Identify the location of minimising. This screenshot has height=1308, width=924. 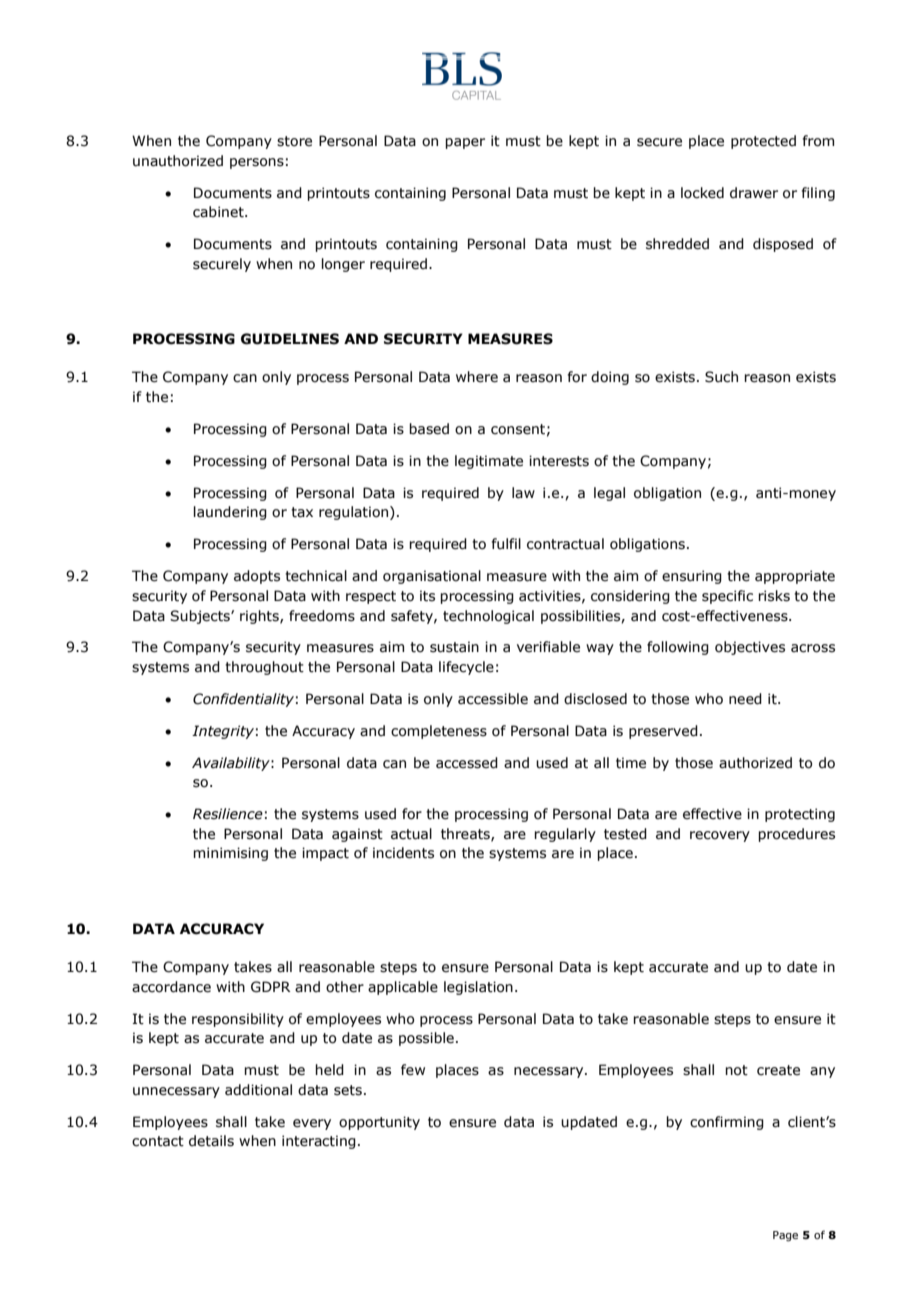
(230, 854).
